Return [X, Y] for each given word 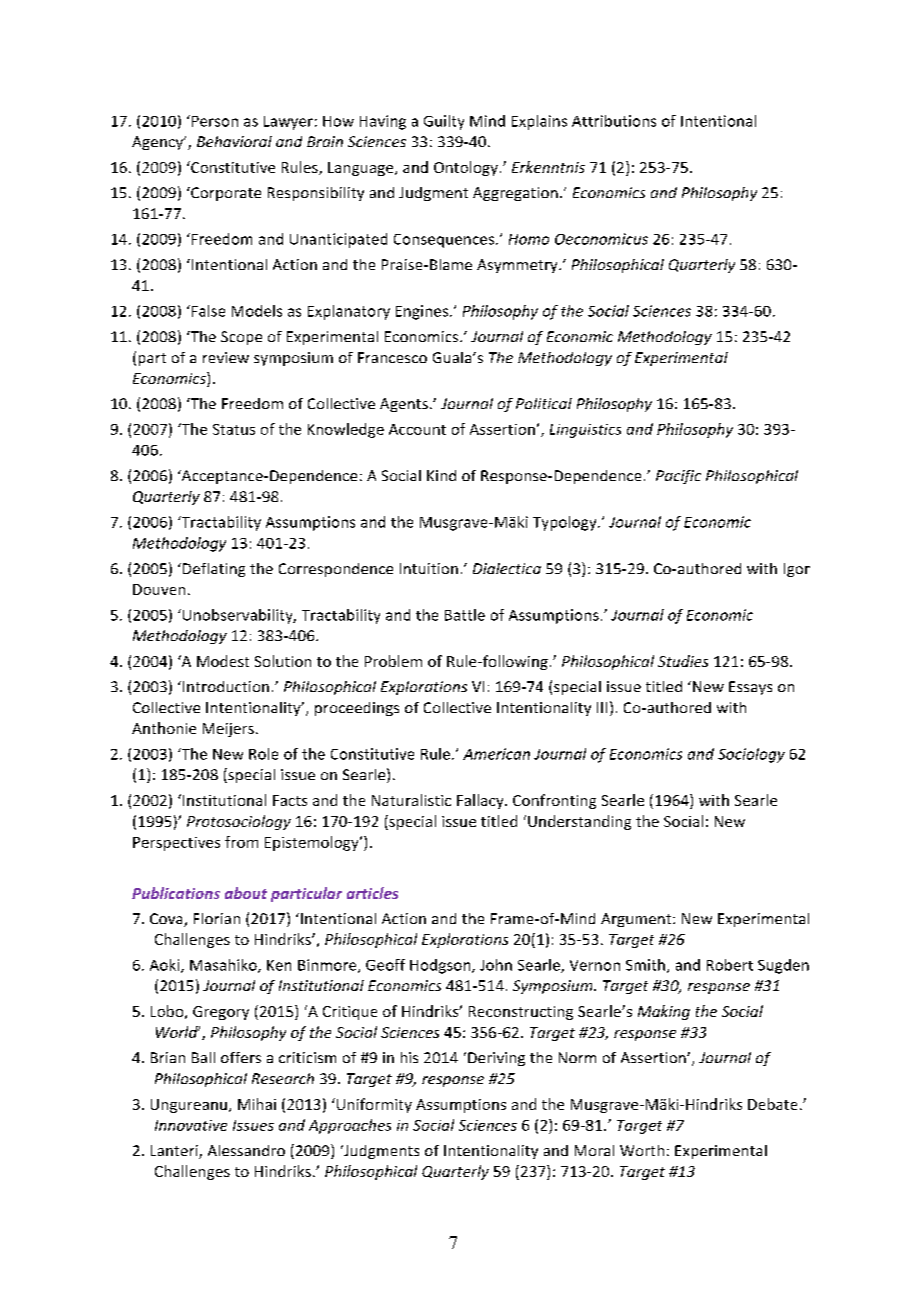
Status [234, 429]
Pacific [678, 477]
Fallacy [481, 801]
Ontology [466, 168]
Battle [465, 615]
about [246, 893]
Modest [223, 661]
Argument [637, 920]
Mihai [257, 1104]
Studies [683, 661]
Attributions [614, 121]
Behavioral [234, 141]
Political [544, 403]
